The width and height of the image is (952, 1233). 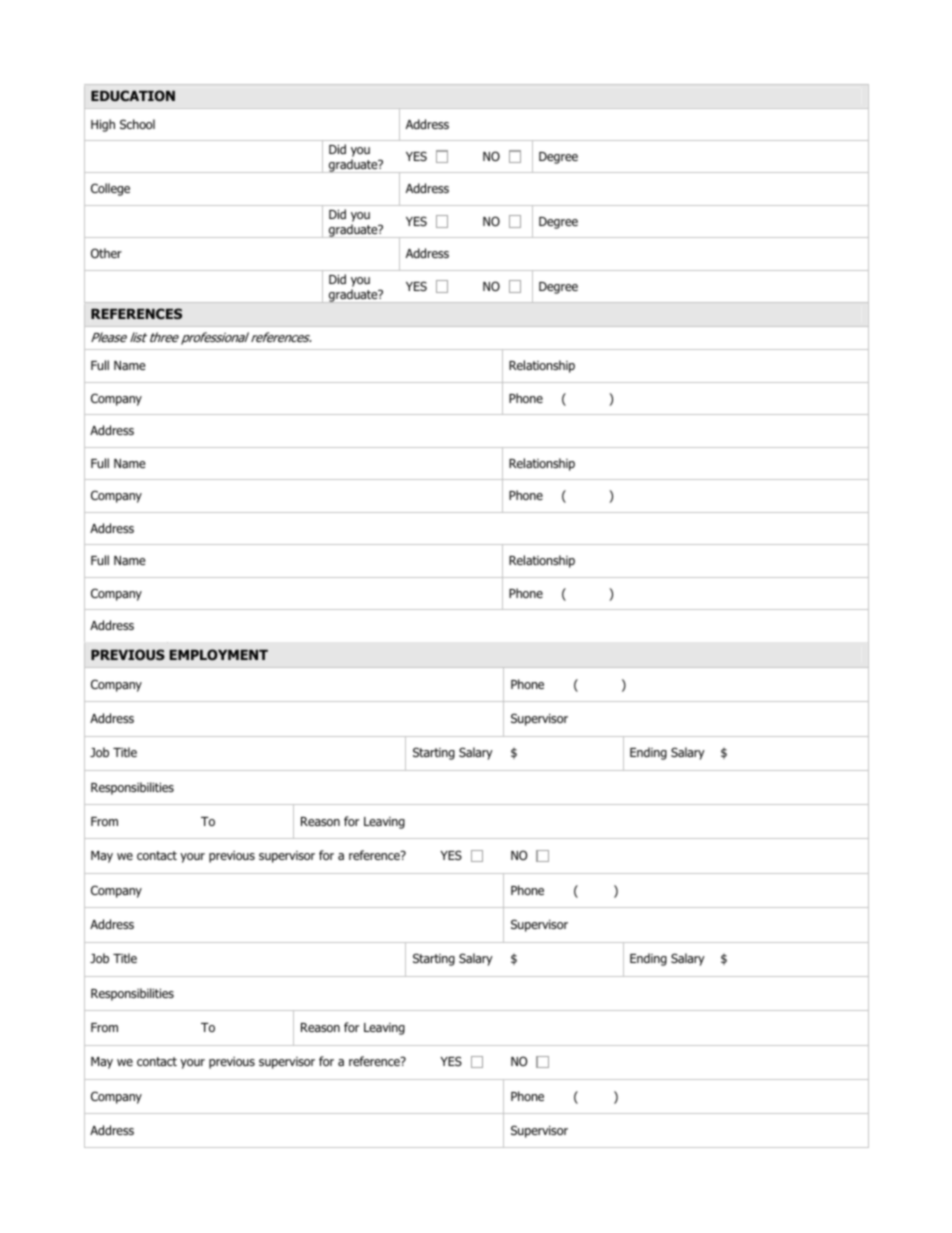 I want to click on School, so click(x=137, y=124).
